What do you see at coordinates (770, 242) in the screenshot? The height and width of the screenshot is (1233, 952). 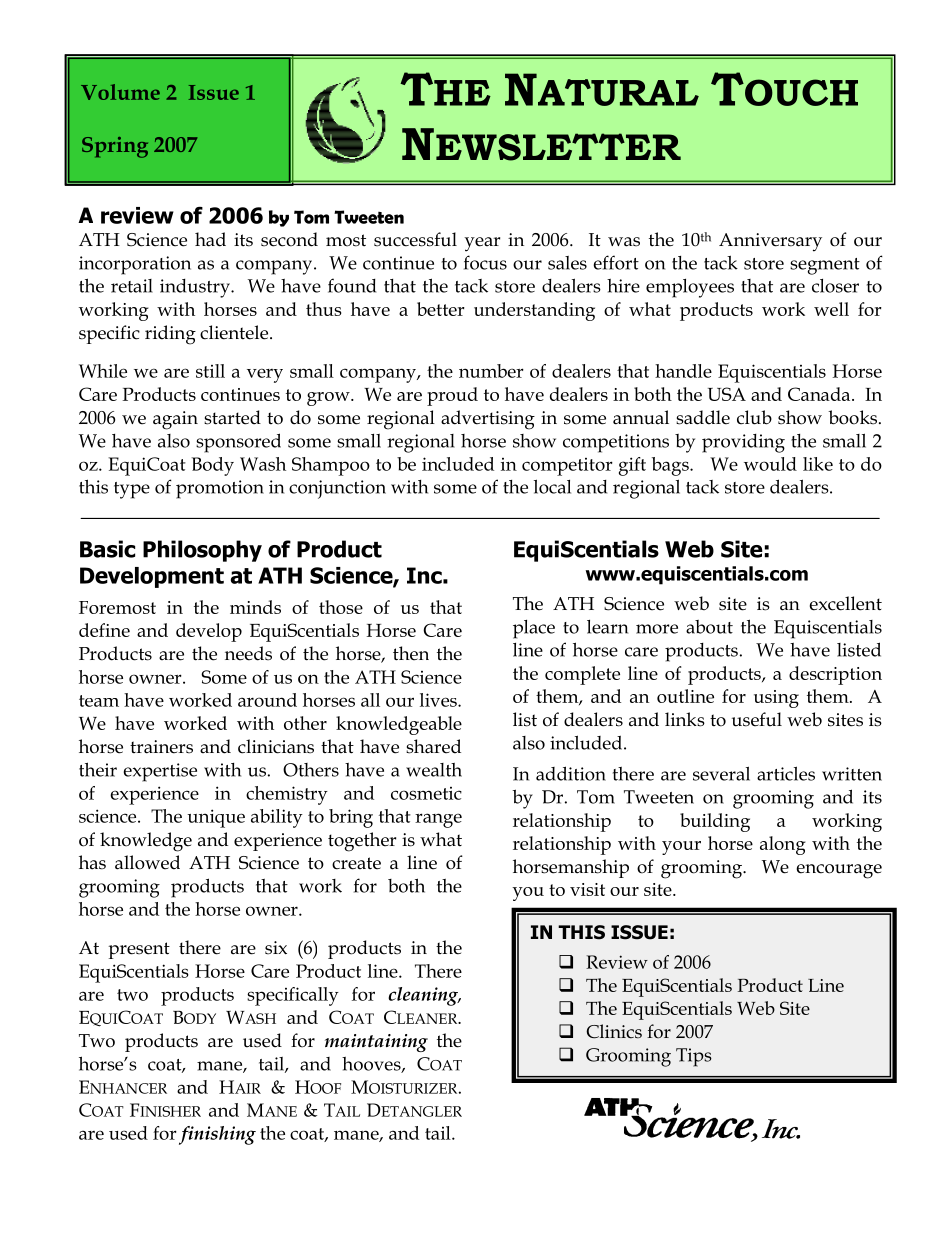 I see `Anniversary` at bounding box center [770, 242].
